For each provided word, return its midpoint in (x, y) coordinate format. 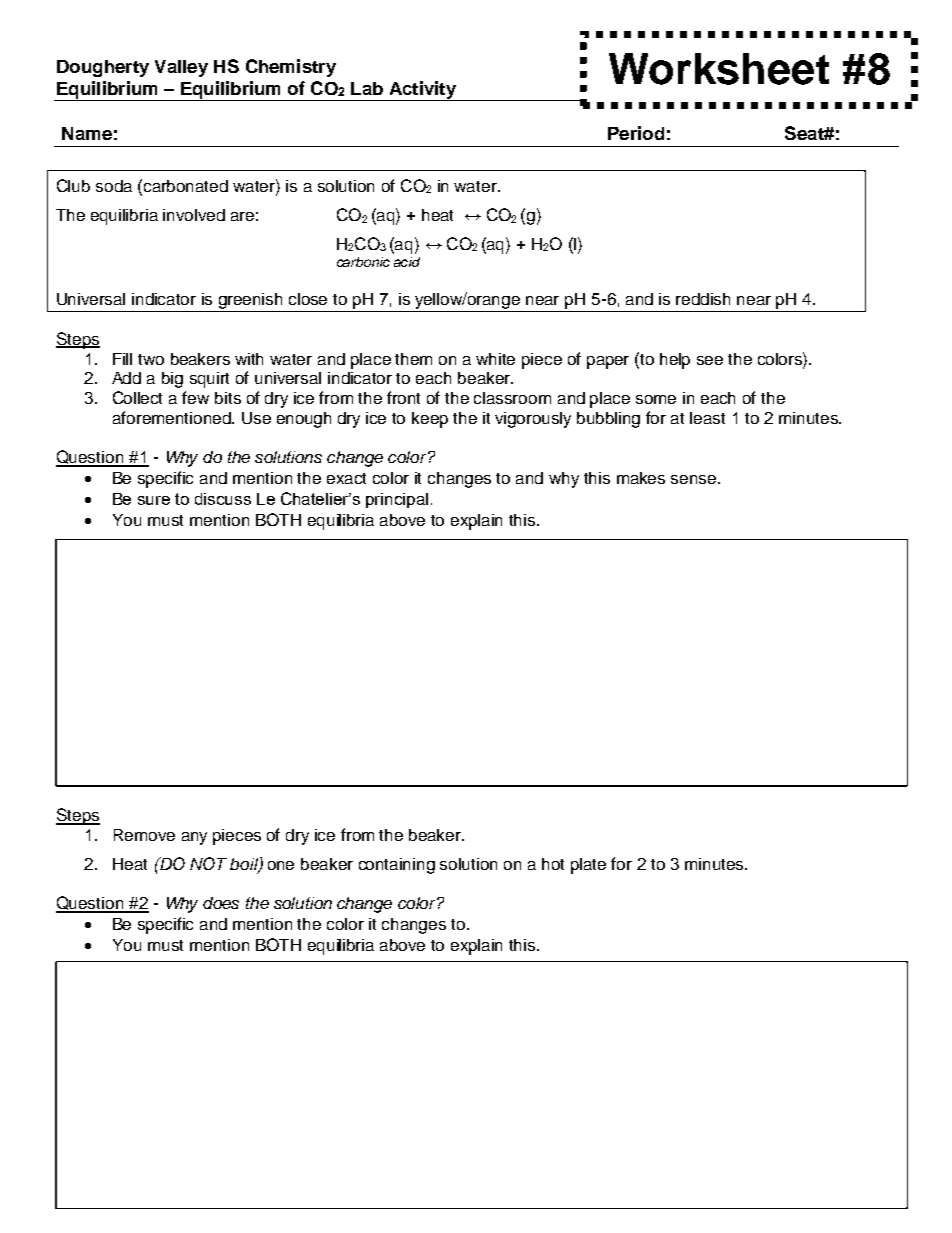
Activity (422, 91)
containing (397, 866)
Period (636, 133)
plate (588, 866)
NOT (208, 863)
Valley (181, 68)
